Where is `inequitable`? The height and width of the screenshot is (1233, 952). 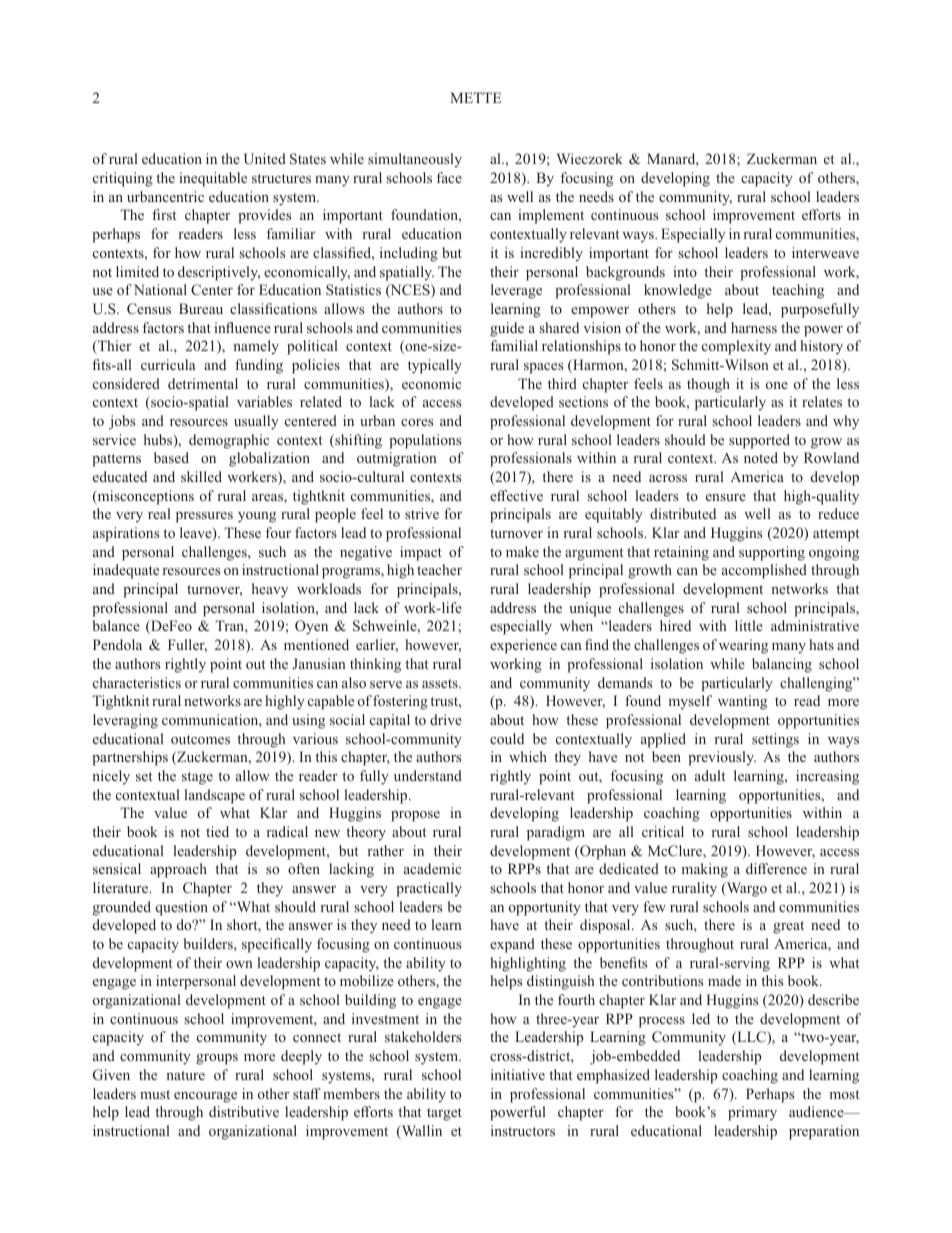
inequitable is located at coordinates (213, 179).
